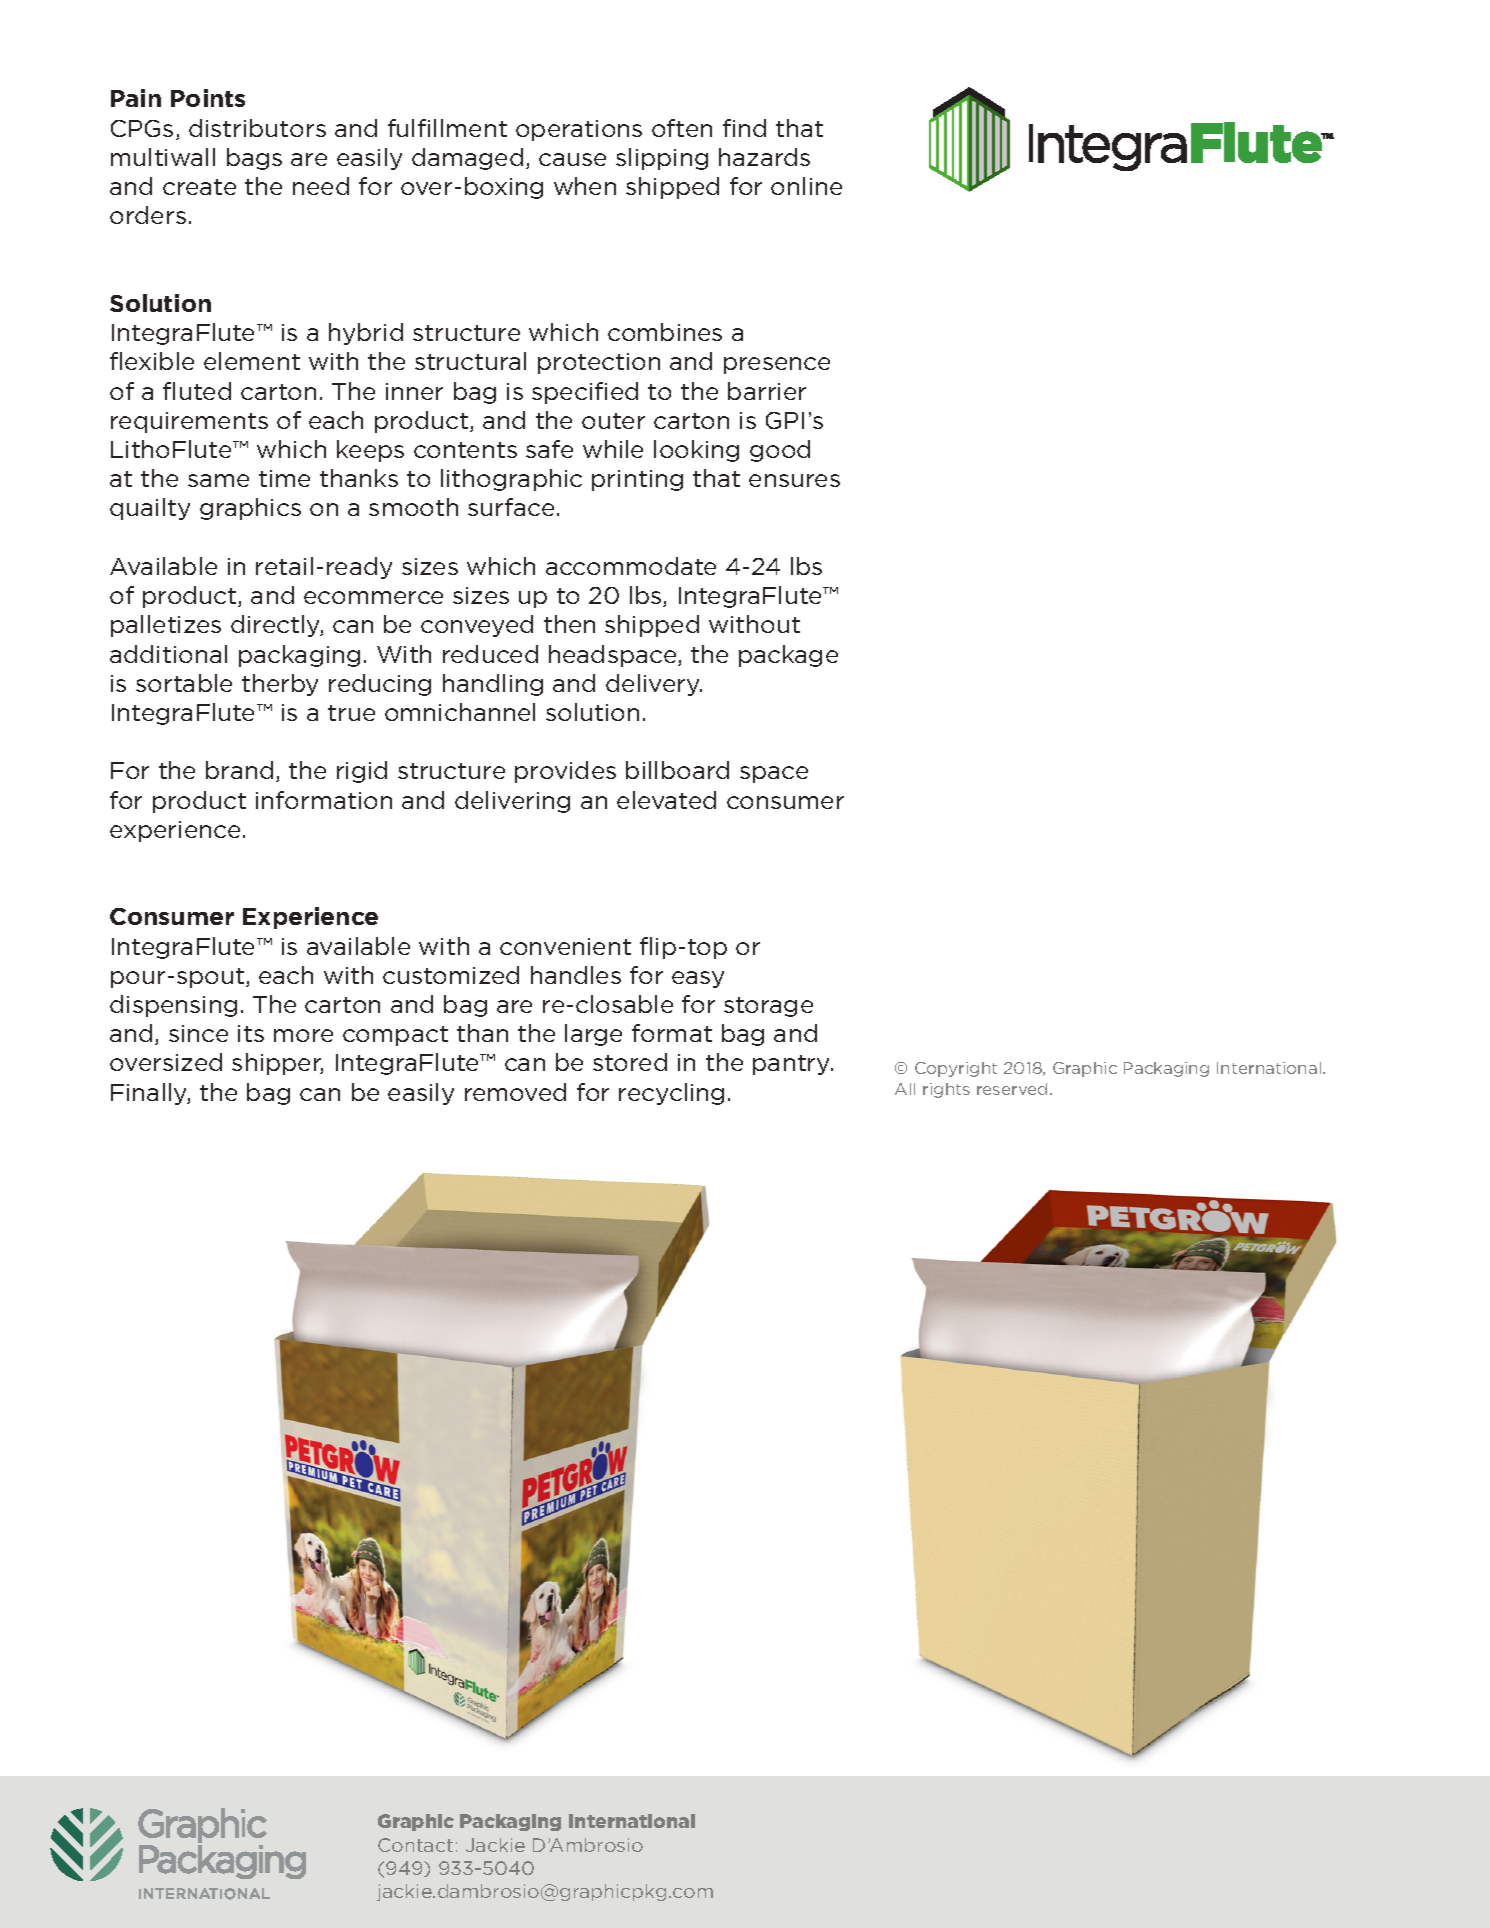  I want to click on shipper, so click(277, 1064).
